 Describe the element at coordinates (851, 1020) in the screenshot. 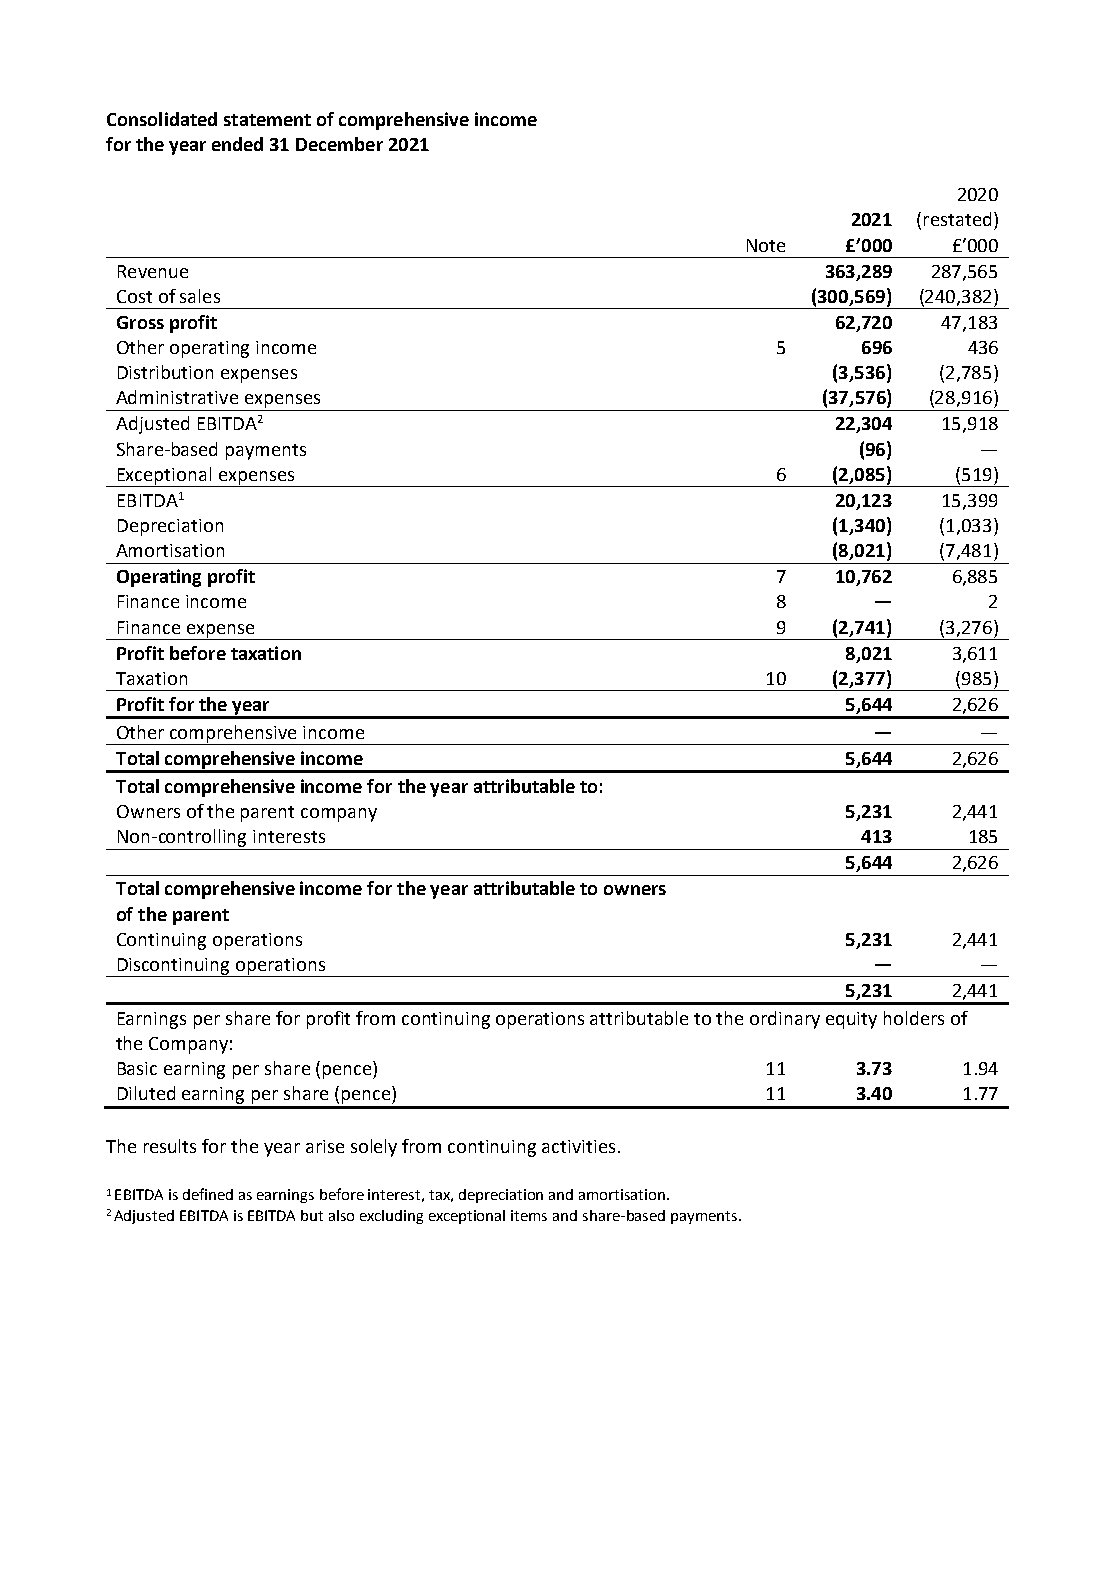

I see `equity` at that location.
